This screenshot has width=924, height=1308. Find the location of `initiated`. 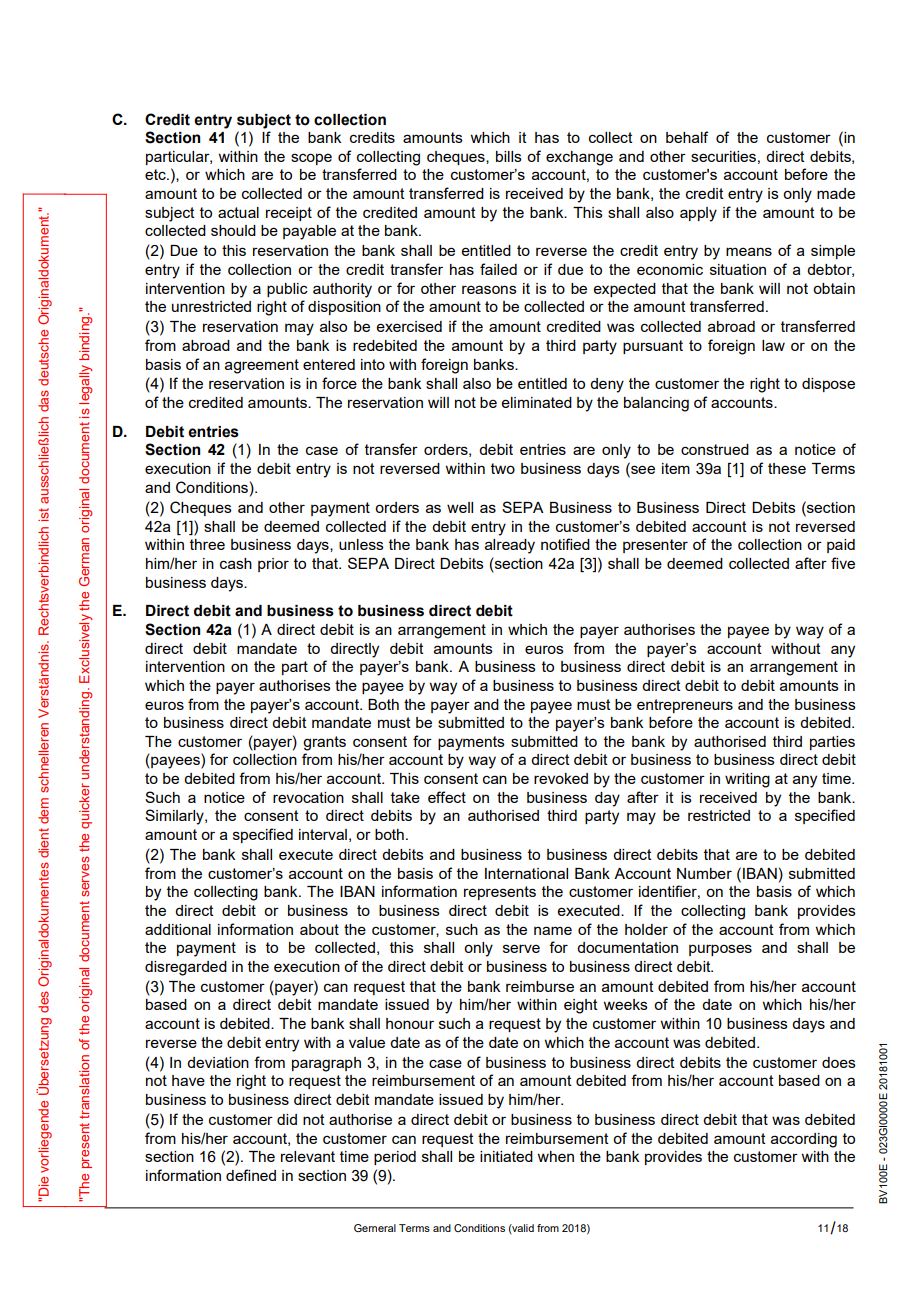

initiated is located at coordinates (506, 1156).
